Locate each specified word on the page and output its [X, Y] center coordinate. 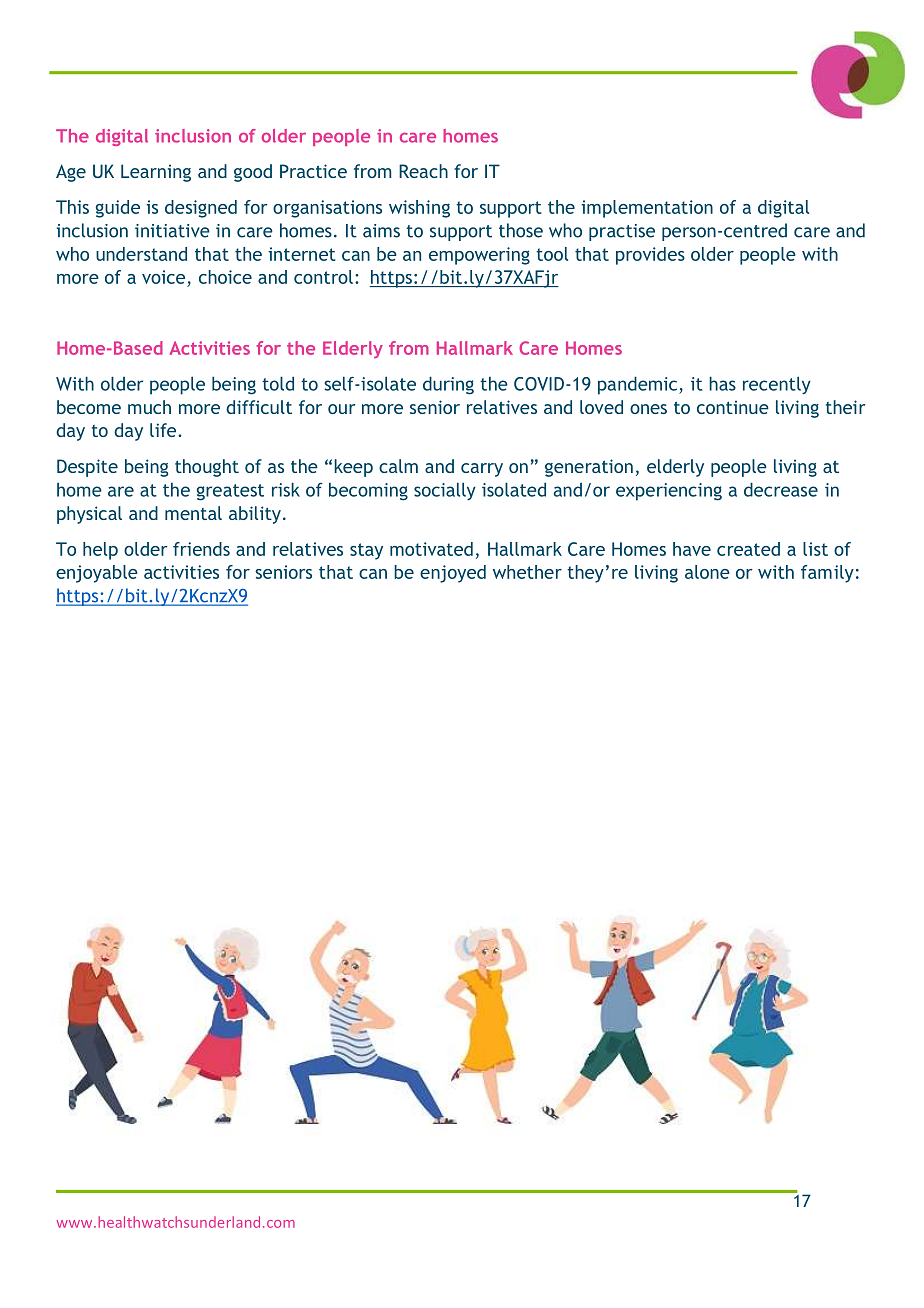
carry [482, 470]
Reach [423, 171]
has [722, 383]
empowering [479, 256]
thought [207, 468]
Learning [156, 173]
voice [163, 277]
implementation [647, 209]
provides [650, 256]
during [448, 385]
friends [201, 549]
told [278, 383]
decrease [781, 489]
